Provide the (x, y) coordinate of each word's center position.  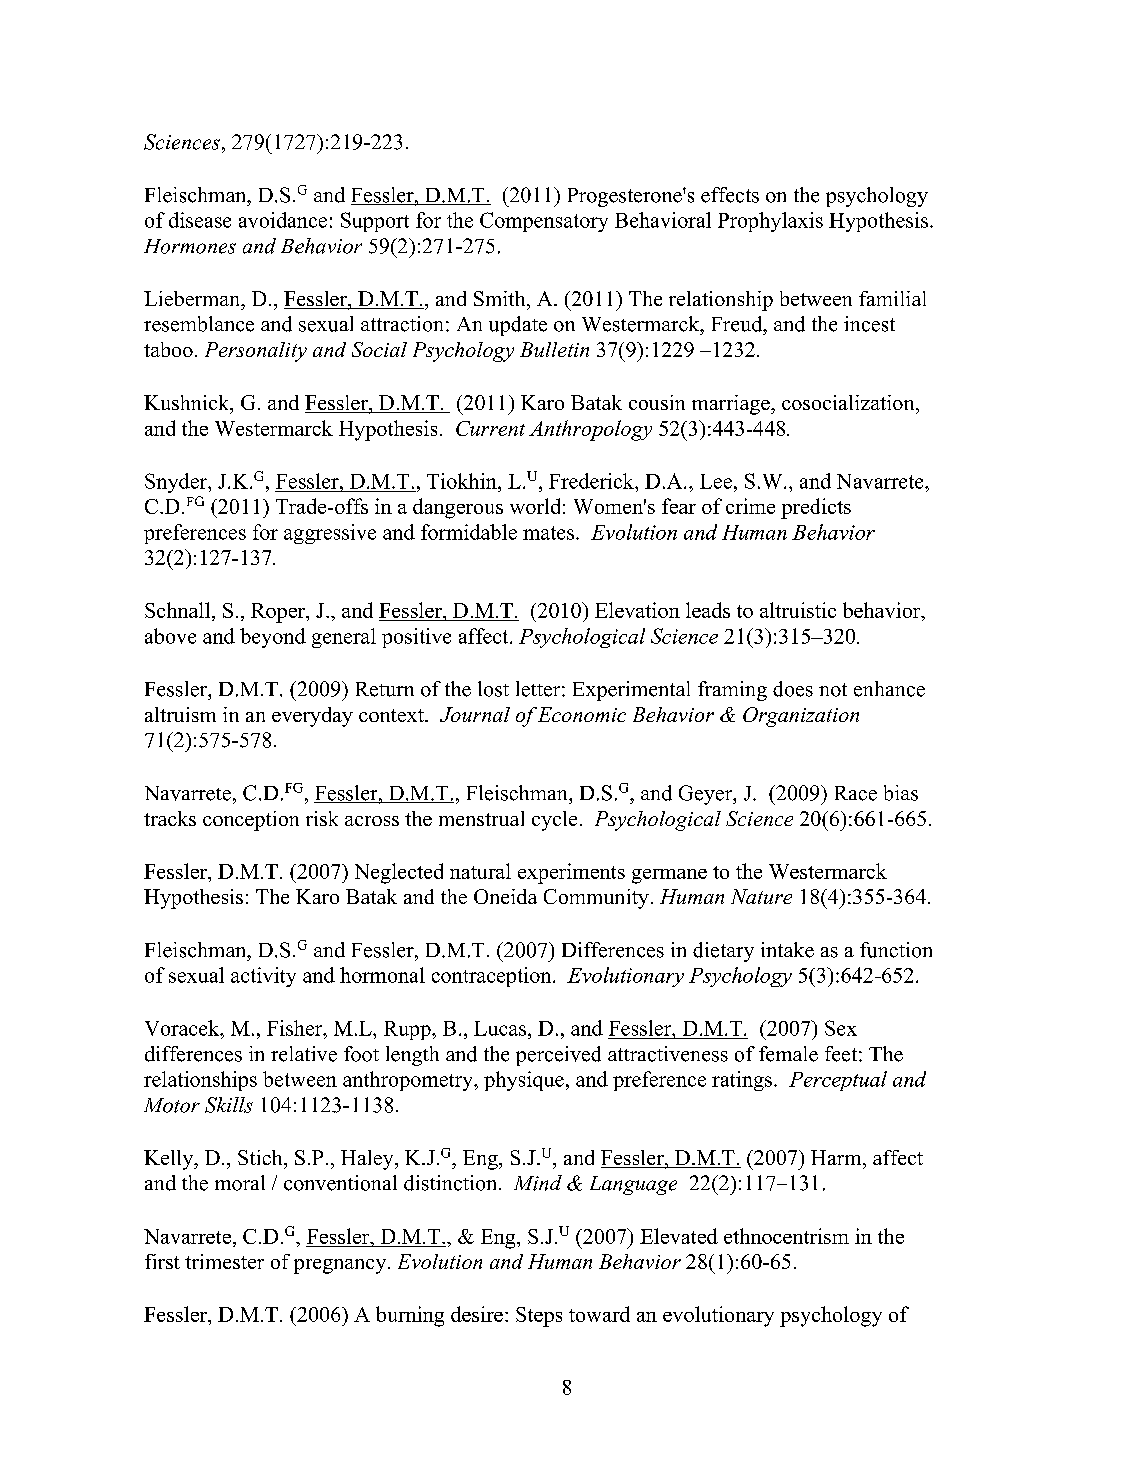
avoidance (283, 220)
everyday (312, 717)
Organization (801, 717)
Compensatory (544, 222)
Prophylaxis (770, 222)
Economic (582, 714)
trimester (224, 1261)
